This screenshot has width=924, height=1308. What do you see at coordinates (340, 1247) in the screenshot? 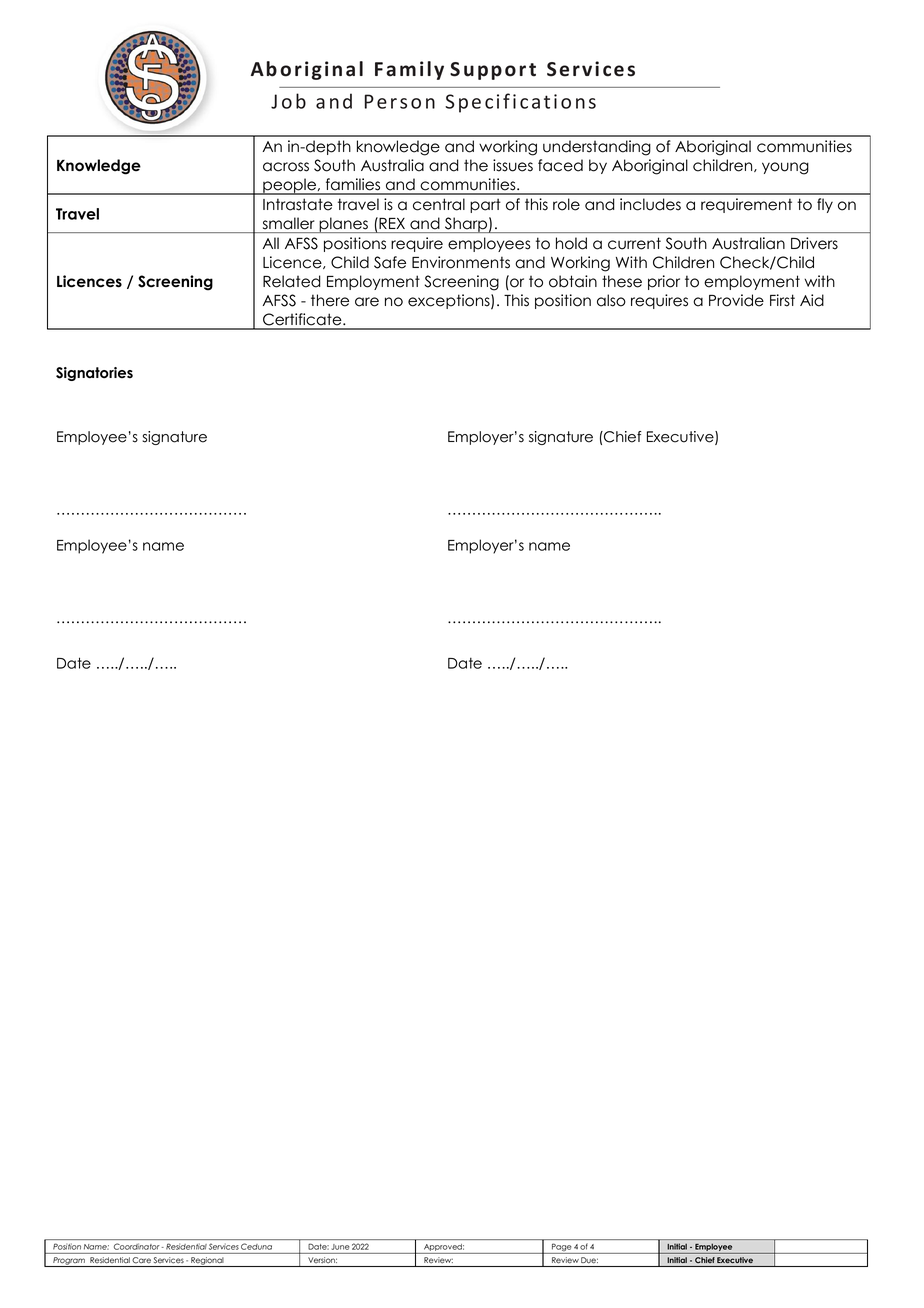
I see `June` at bounding box center [340, 1247].
